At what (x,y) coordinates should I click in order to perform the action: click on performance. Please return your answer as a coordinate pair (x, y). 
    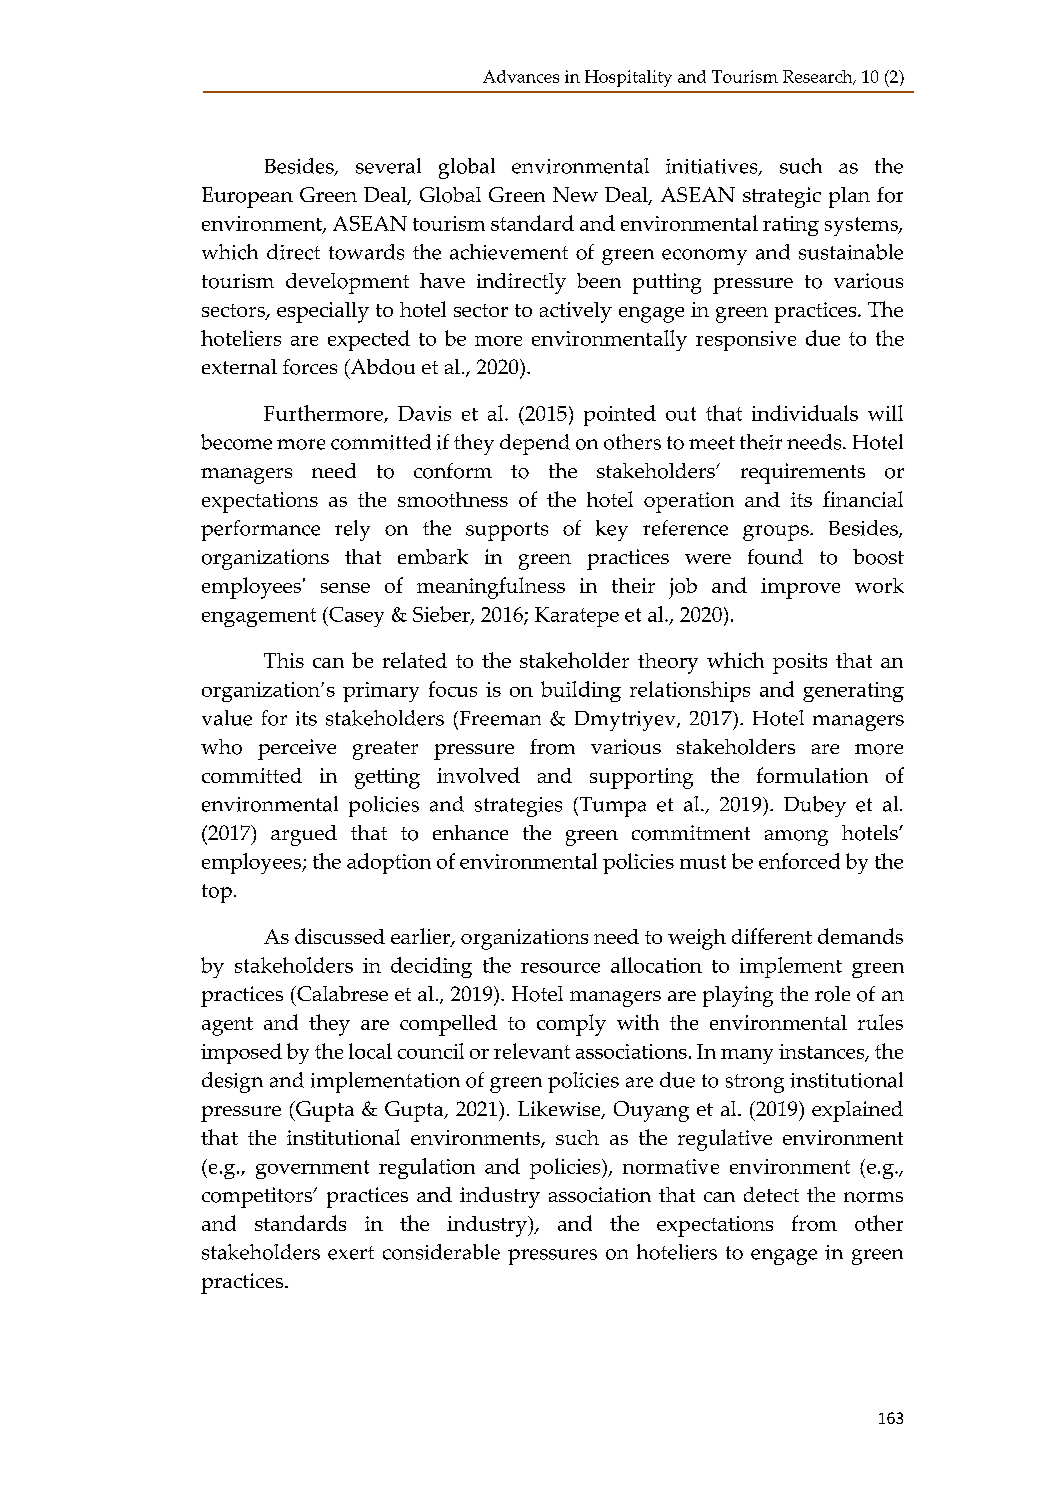
    Looking at the image, I should click on (260, 530).
